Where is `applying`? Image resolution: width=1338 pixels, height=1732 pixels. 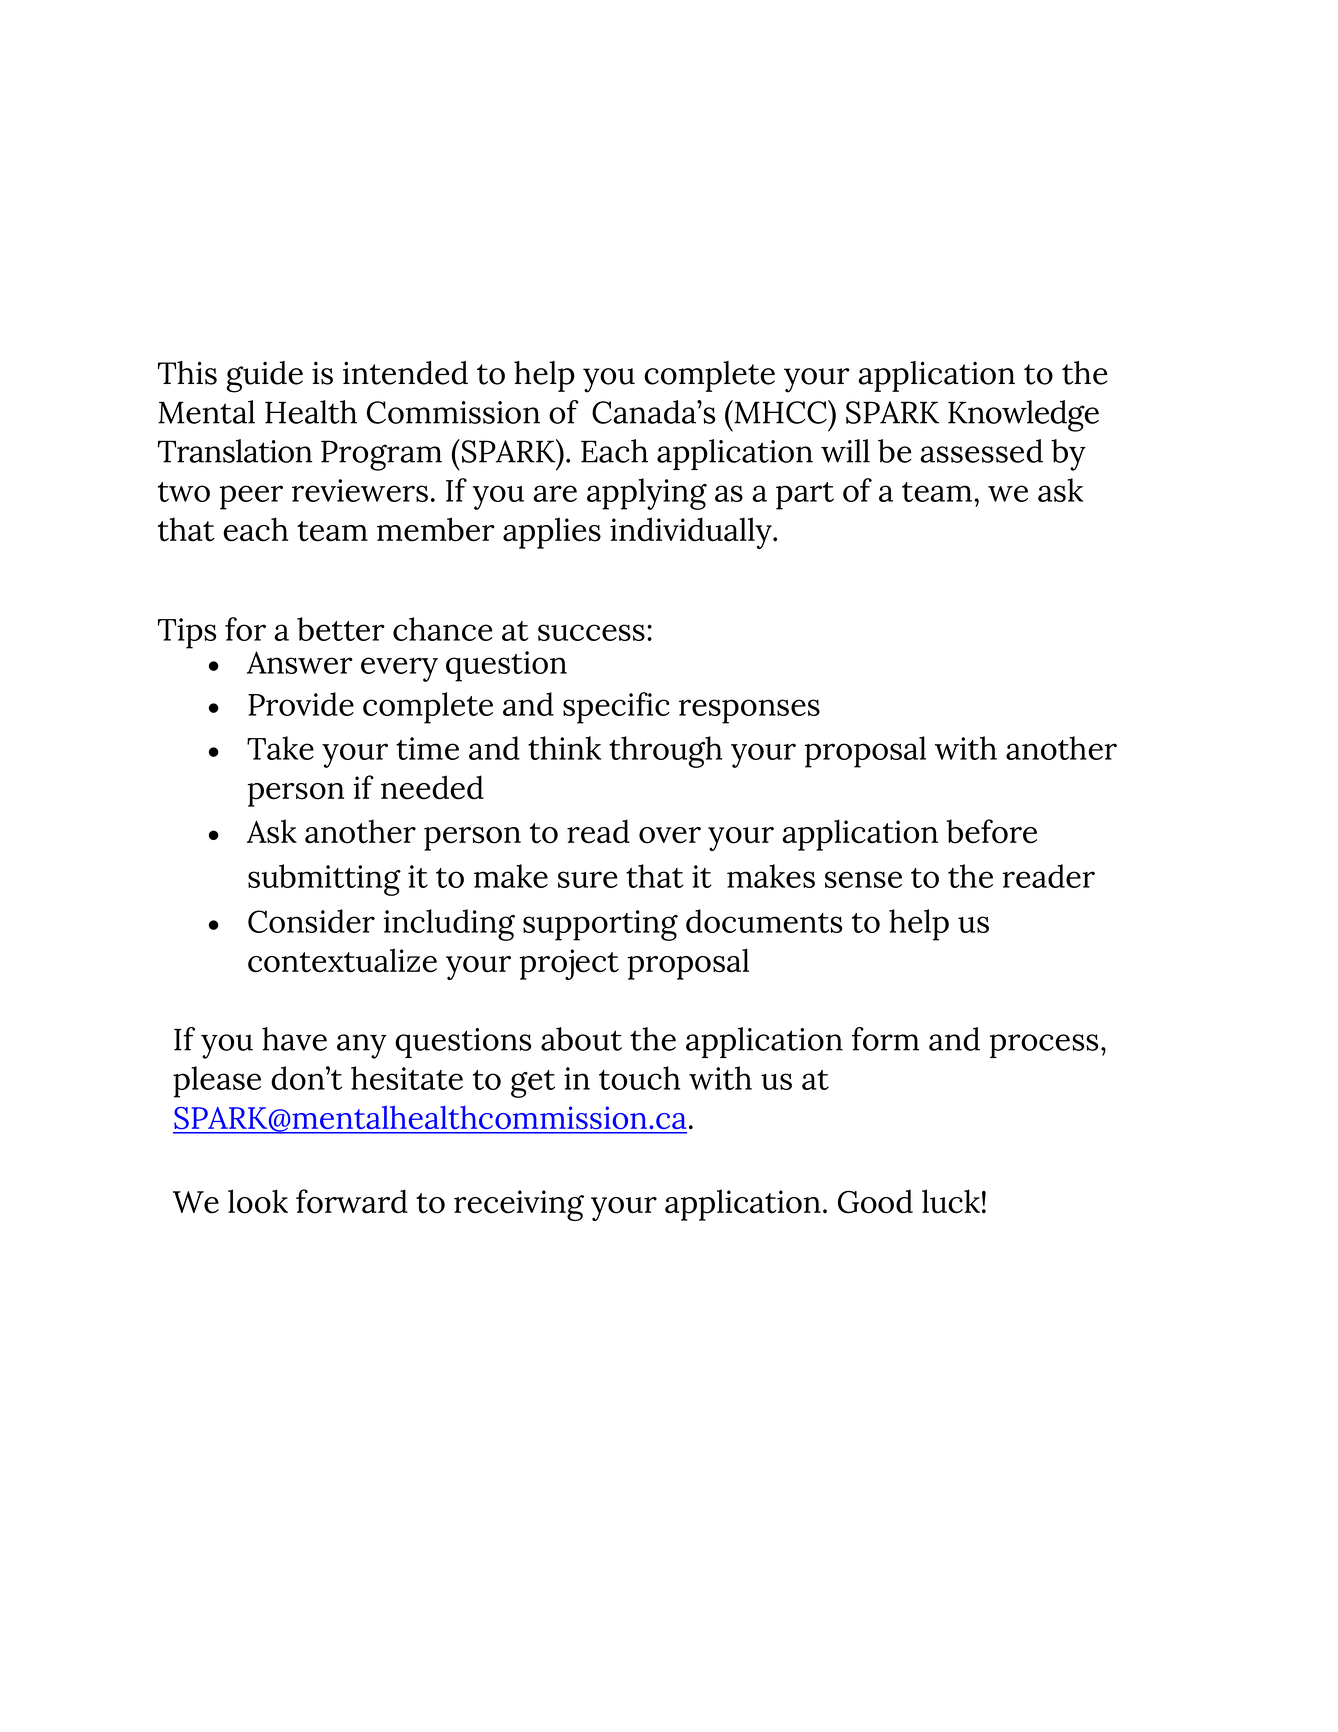 applying is located at coordinates (647, 494).
